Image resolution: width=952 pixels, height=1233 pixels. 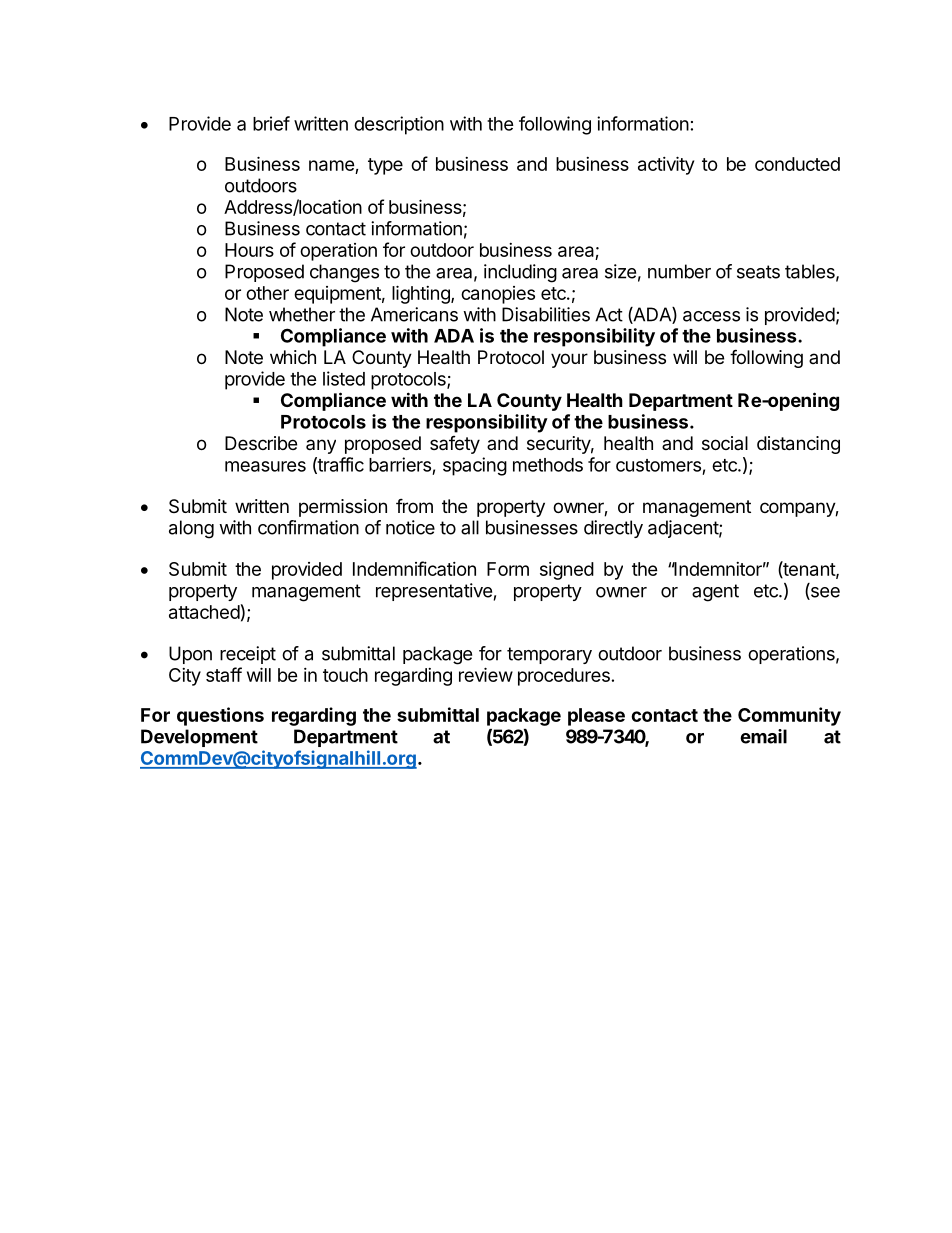 What do you see at coordinates (725, 443) in the image?
I see `social` at bounding box center [725, 443].
